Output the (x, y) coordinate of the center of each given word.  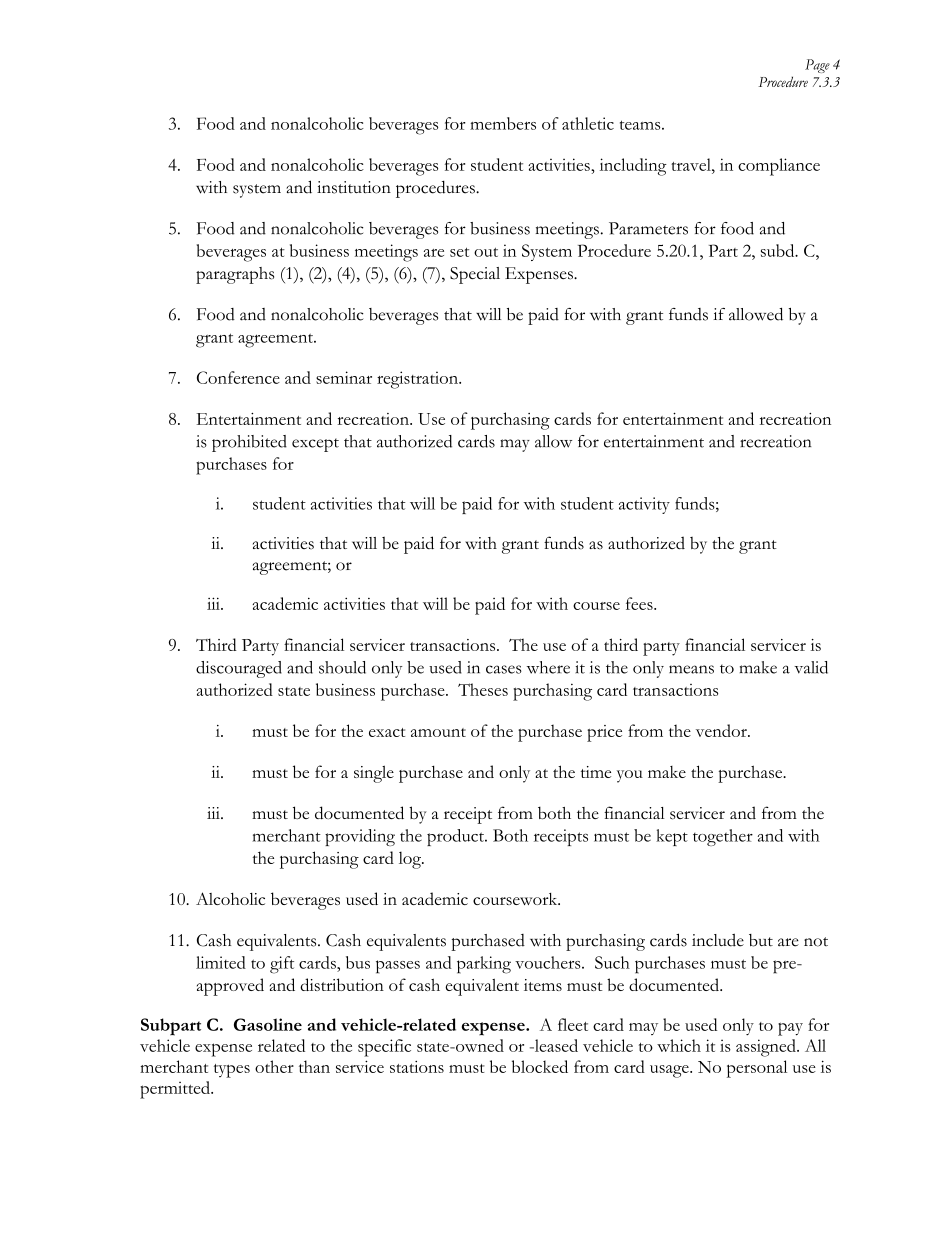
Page (817, 66)
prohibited (249, 443)
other (274, 1066)
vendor (722, 730)
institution (354, 187)
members (503, 123)
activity (644, 505)
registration (418, 380)
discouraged (239, 669)
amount (438, 732)
